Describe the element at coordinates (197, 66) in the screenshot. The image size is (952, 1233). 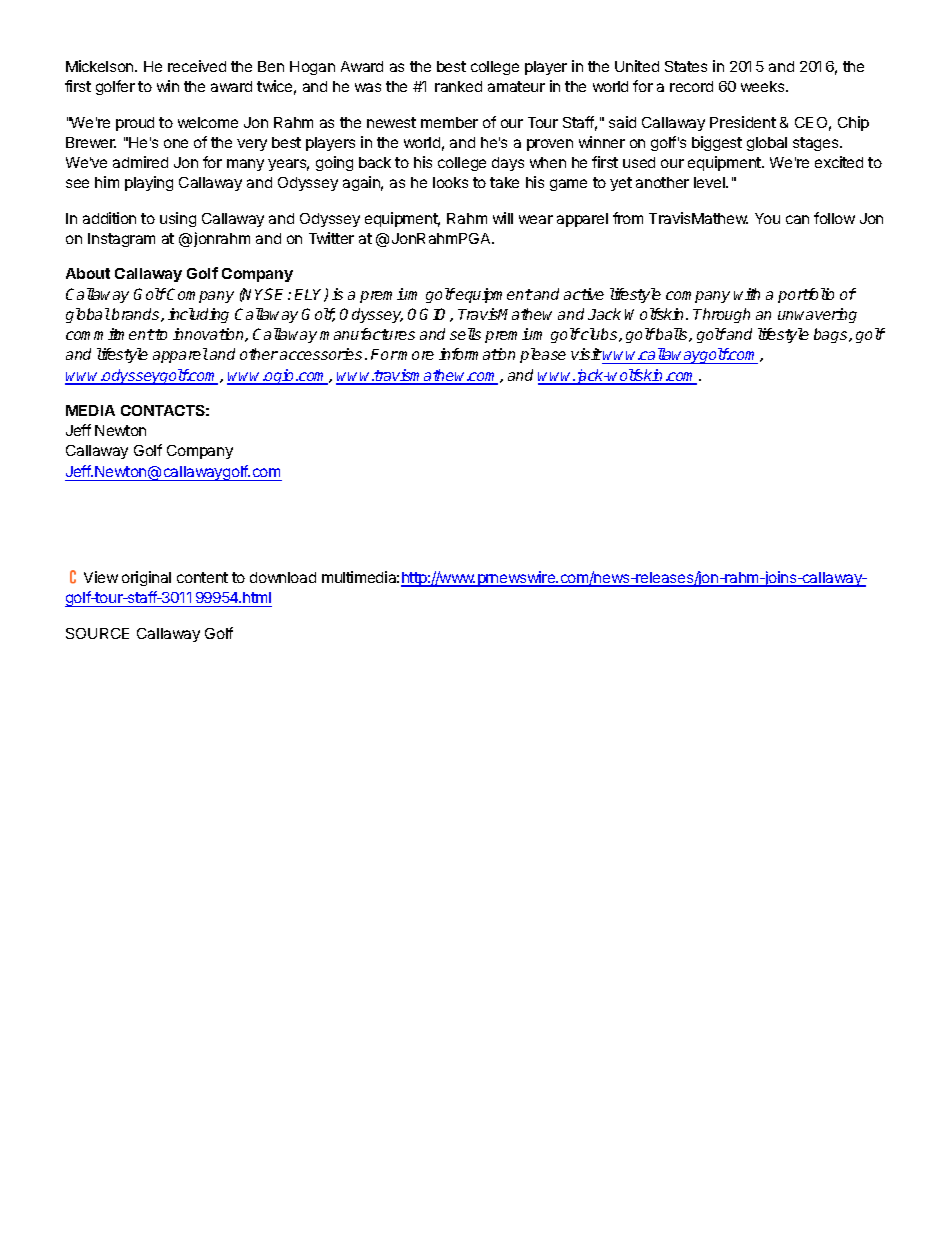
I see `received` at that location.
